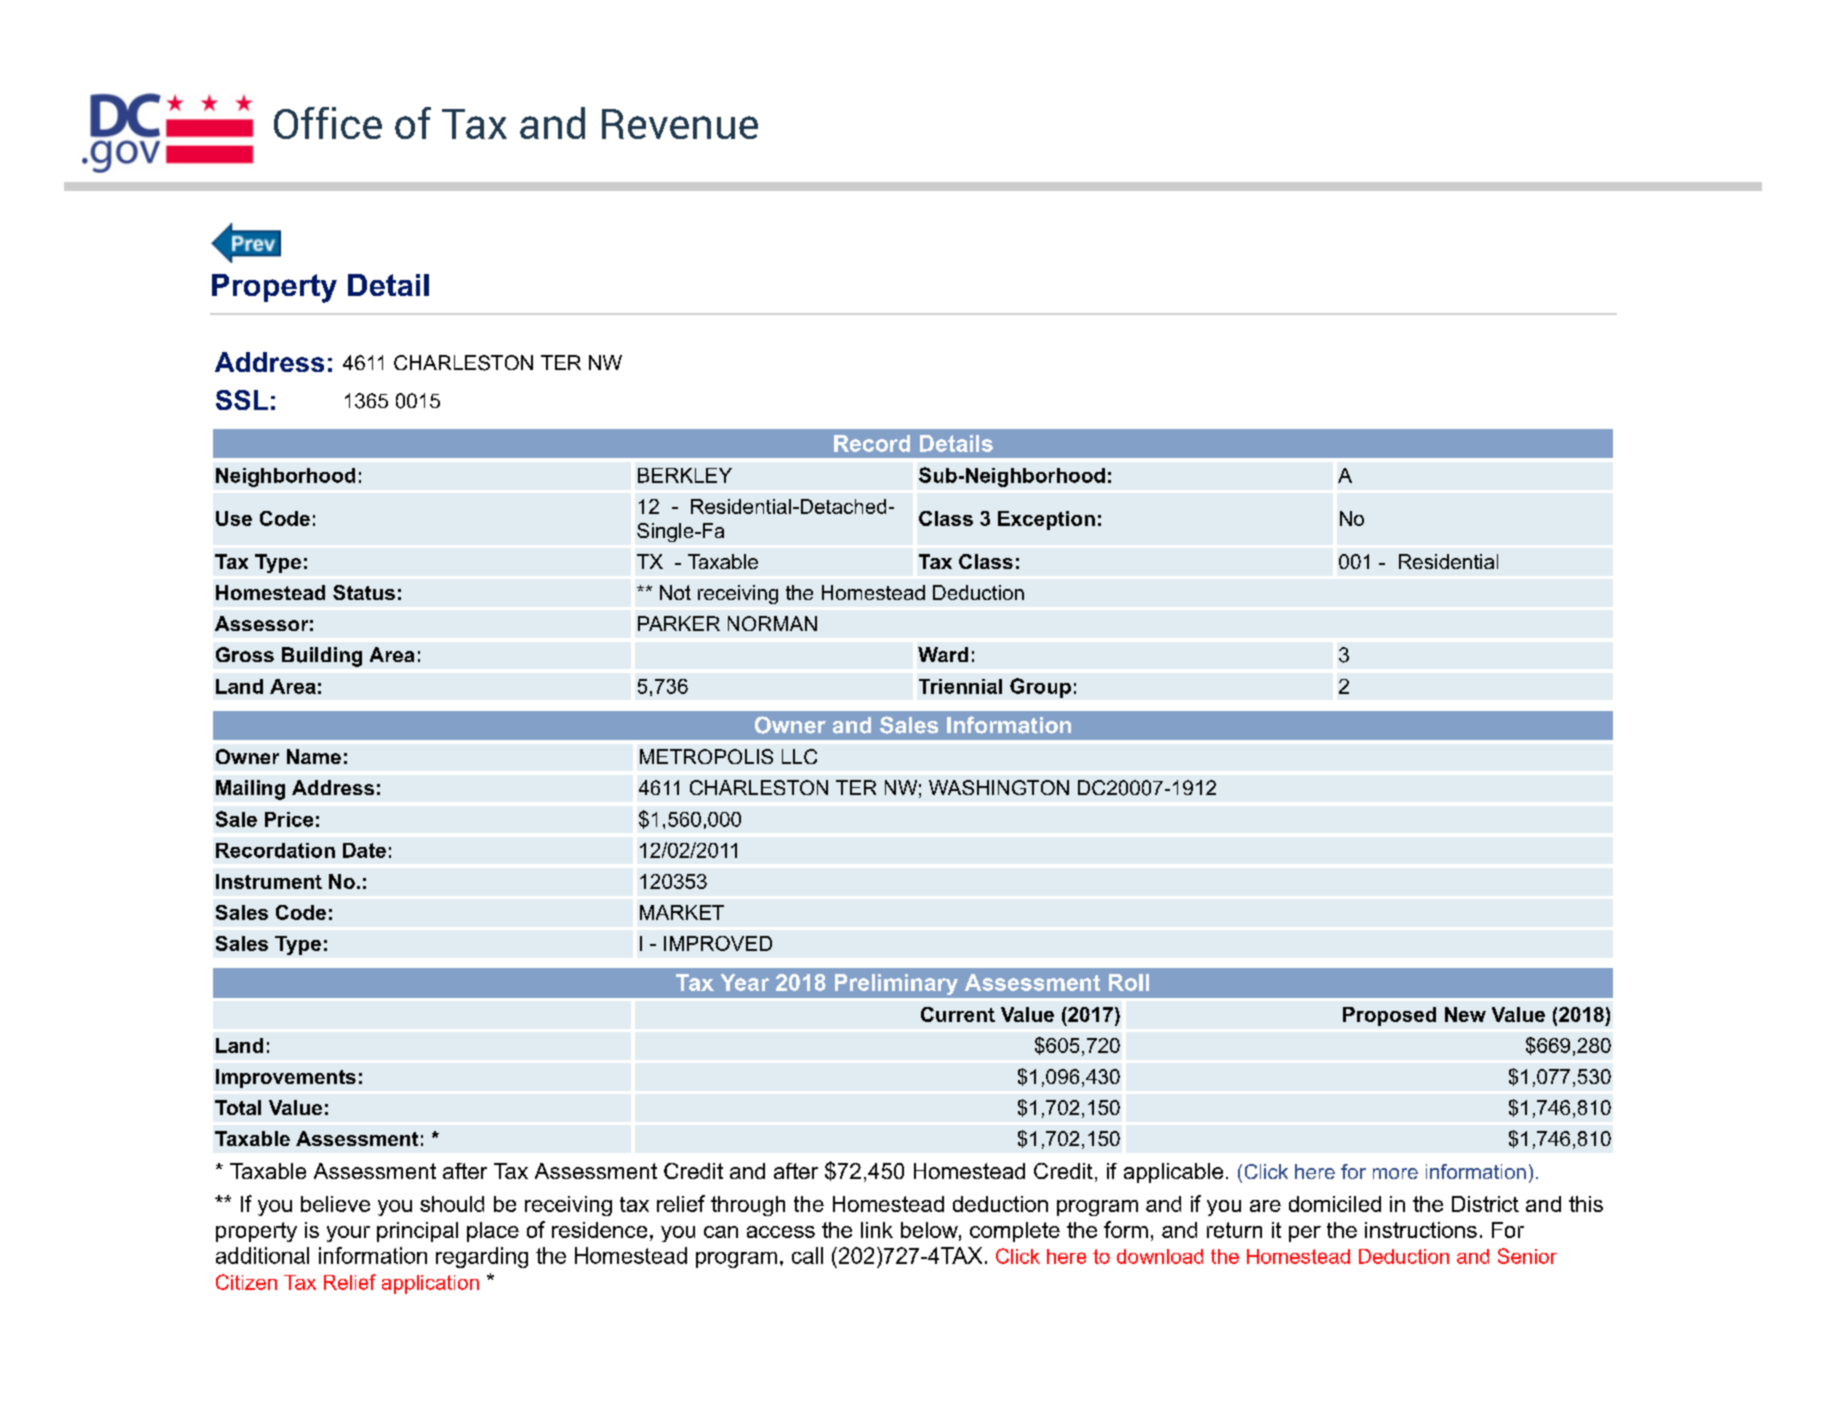  Describe the element at coordinates (1046, 520) in the document. I see `Exception` at that location.
